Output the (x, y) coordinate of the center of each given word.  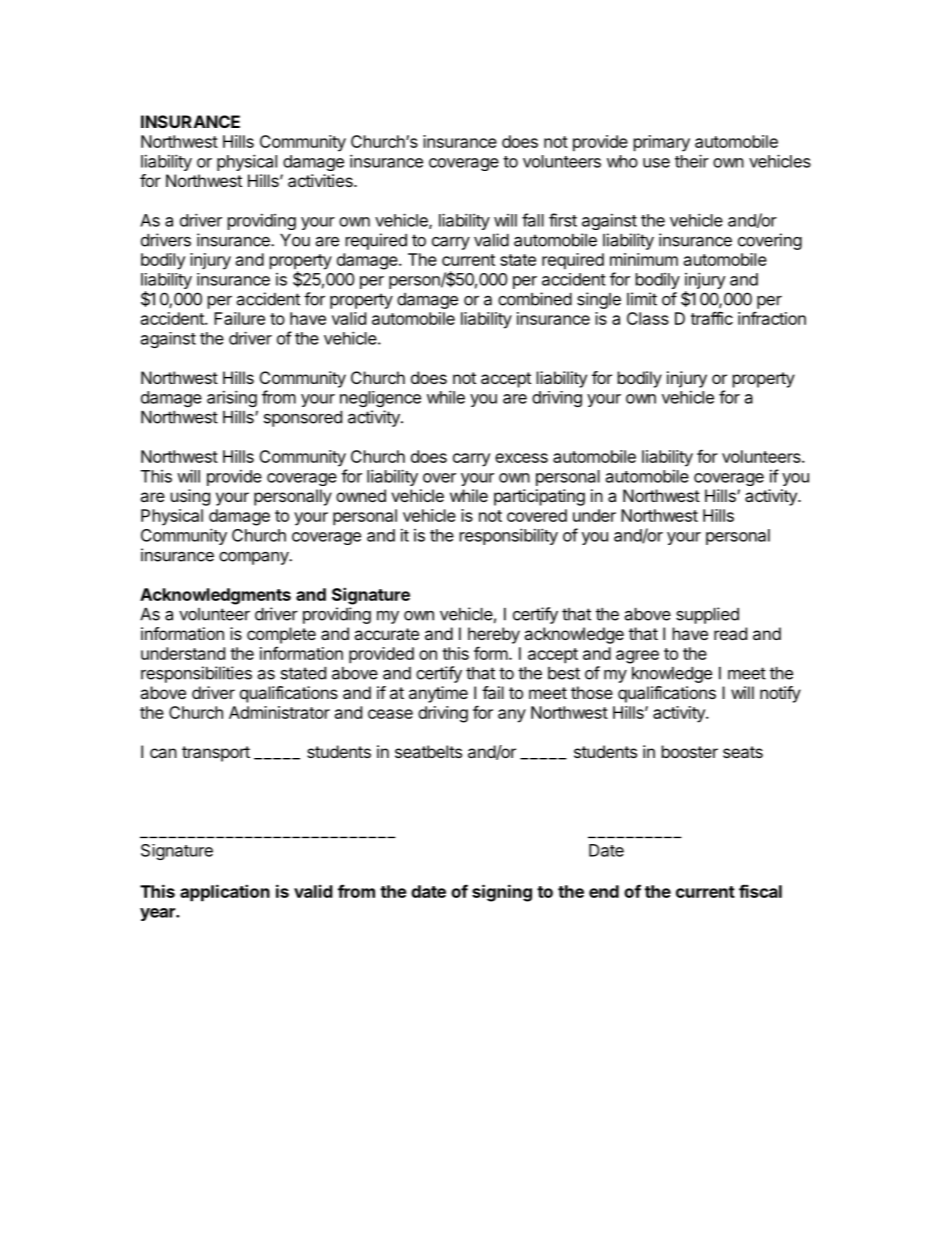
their (692, 161)
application (225, 893)
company (254, 558)
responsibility (509, 536)
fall (533, 220)
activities (321, 180)
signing (502, 893)
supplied (707, 615)
